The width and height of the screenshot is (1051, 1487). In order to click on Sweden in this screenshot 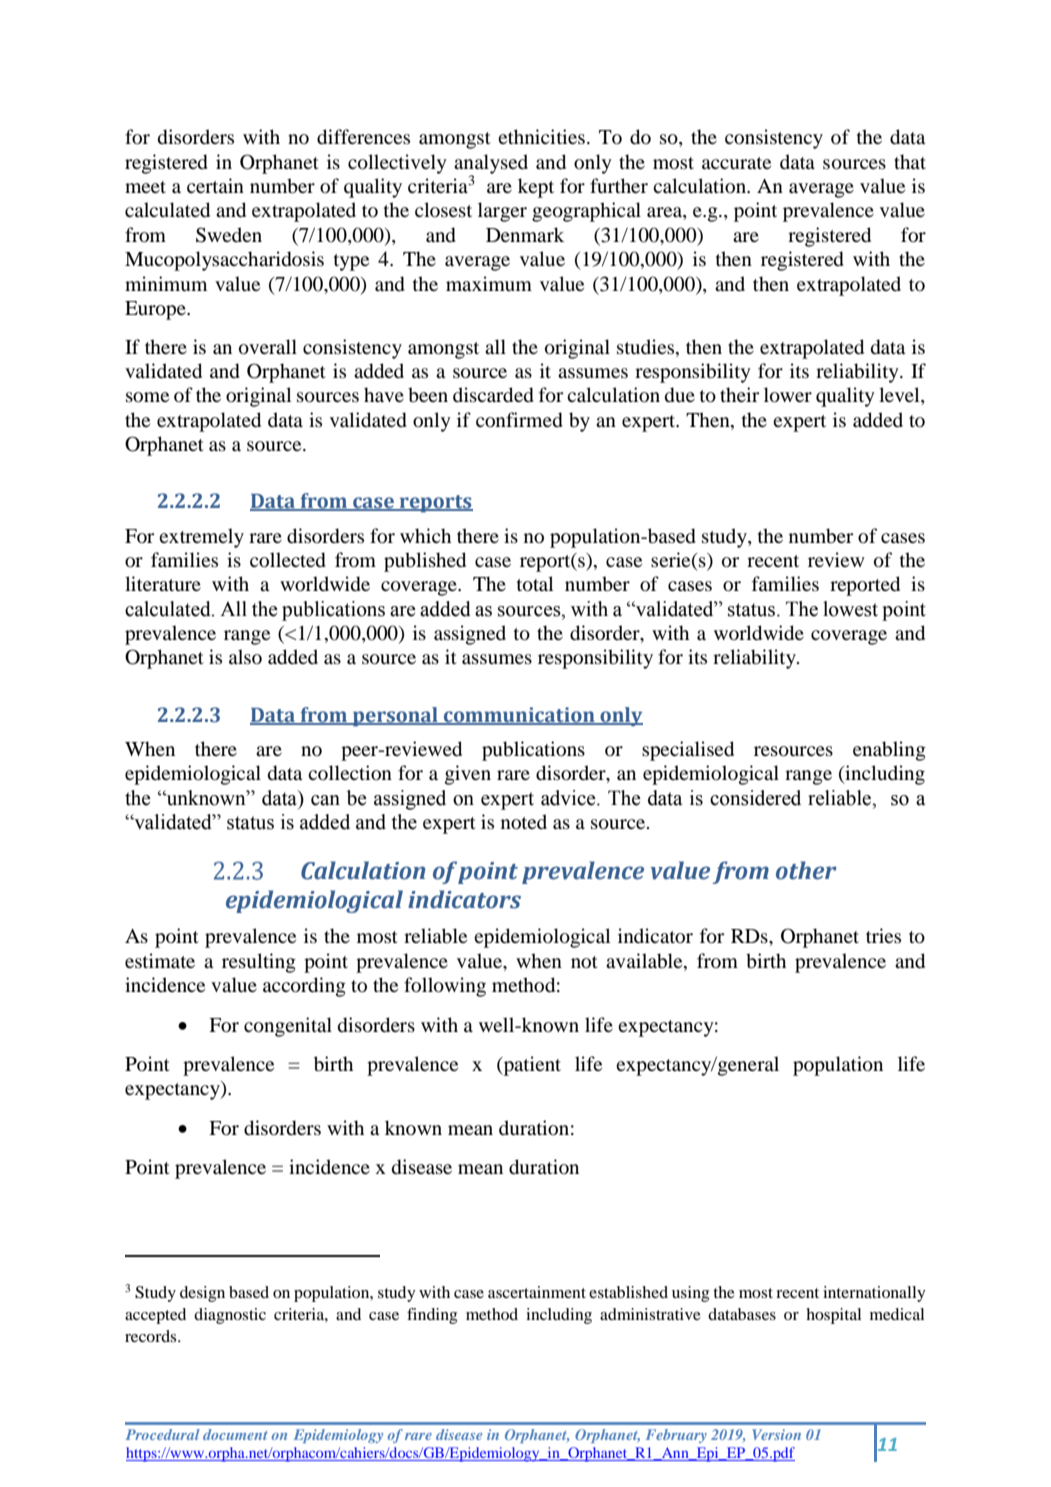, I will do `click(229, 235)`.
